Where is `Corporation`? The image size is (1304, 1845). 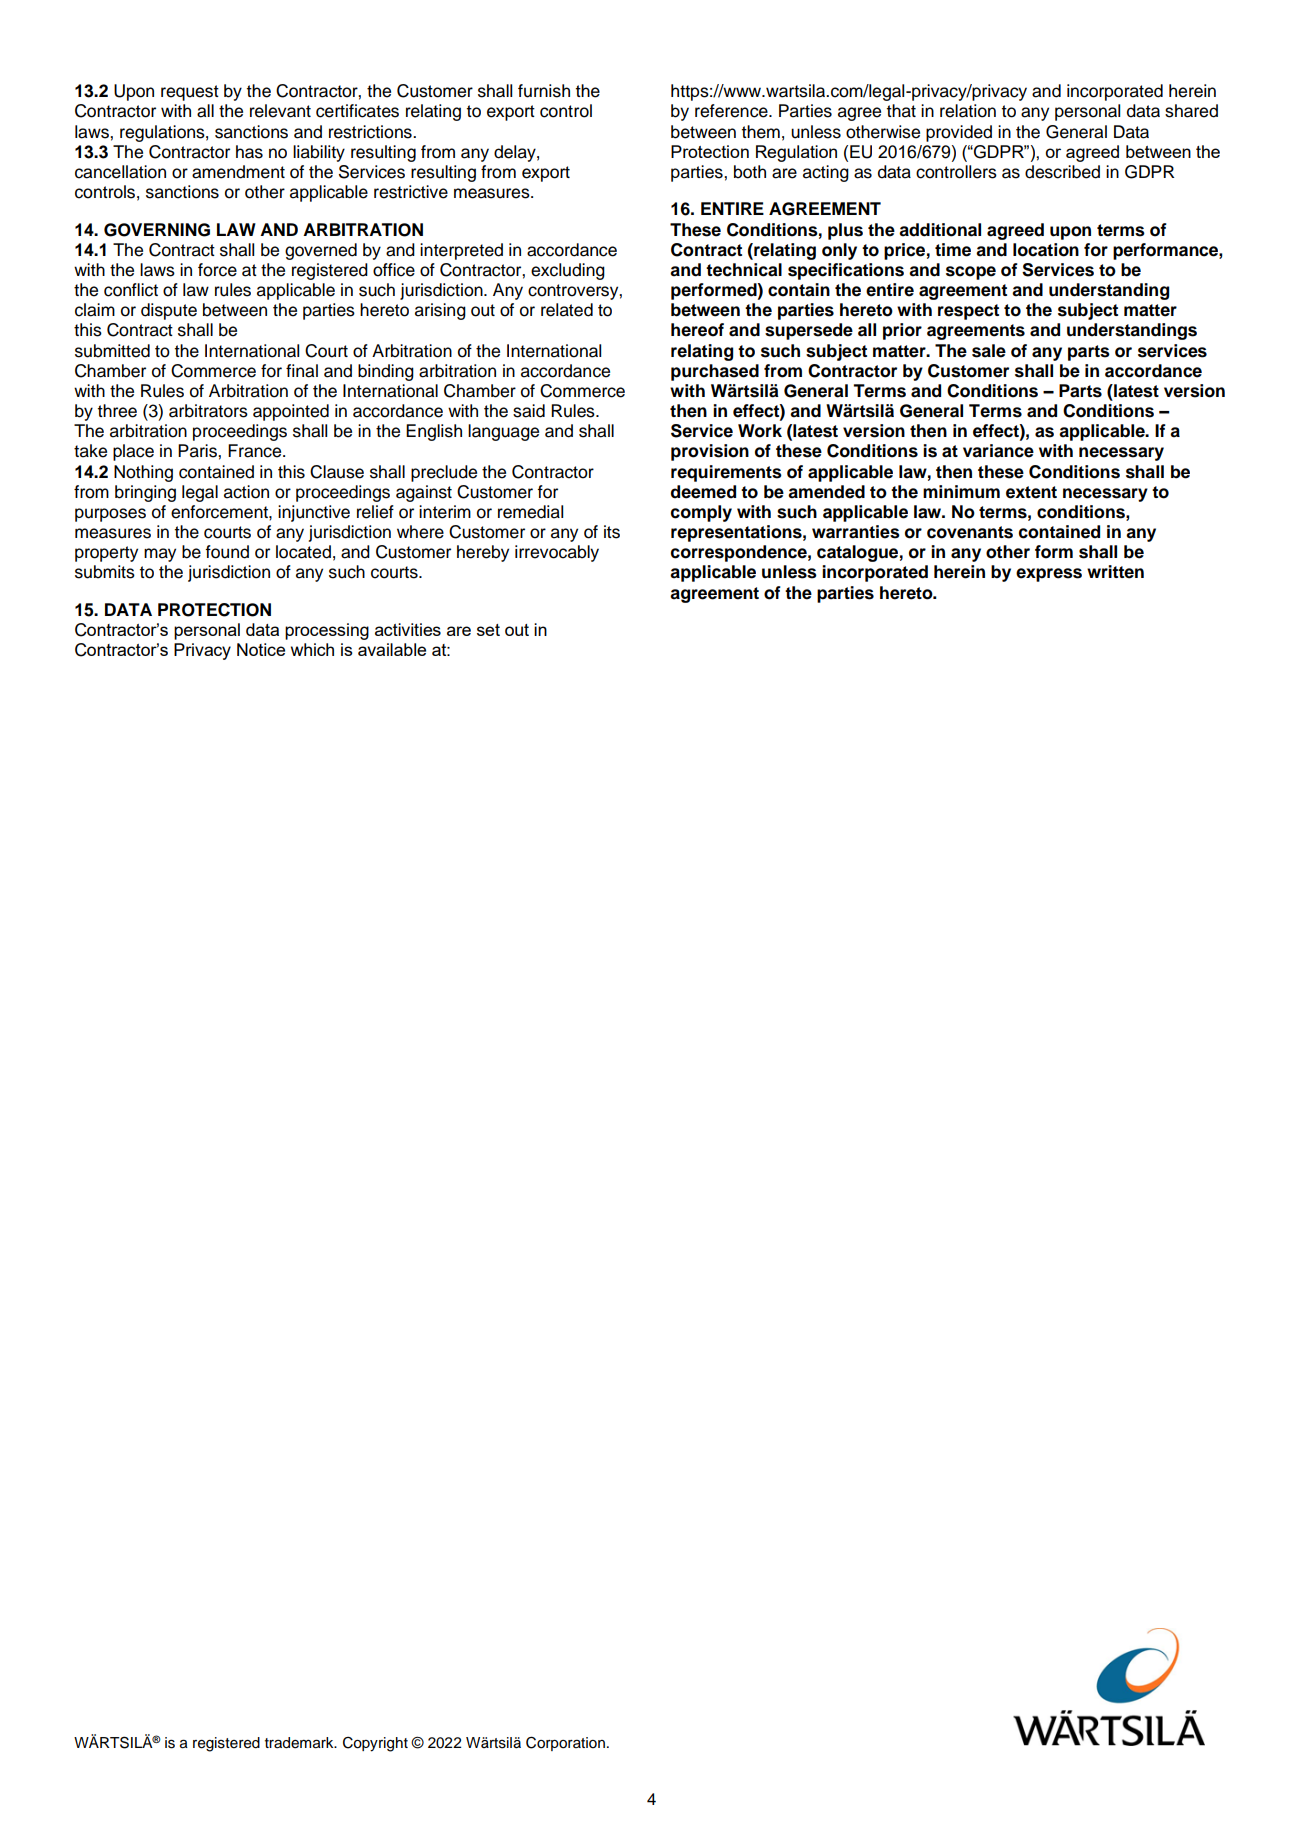
Corporation is located at coordinates (565, 1743).
